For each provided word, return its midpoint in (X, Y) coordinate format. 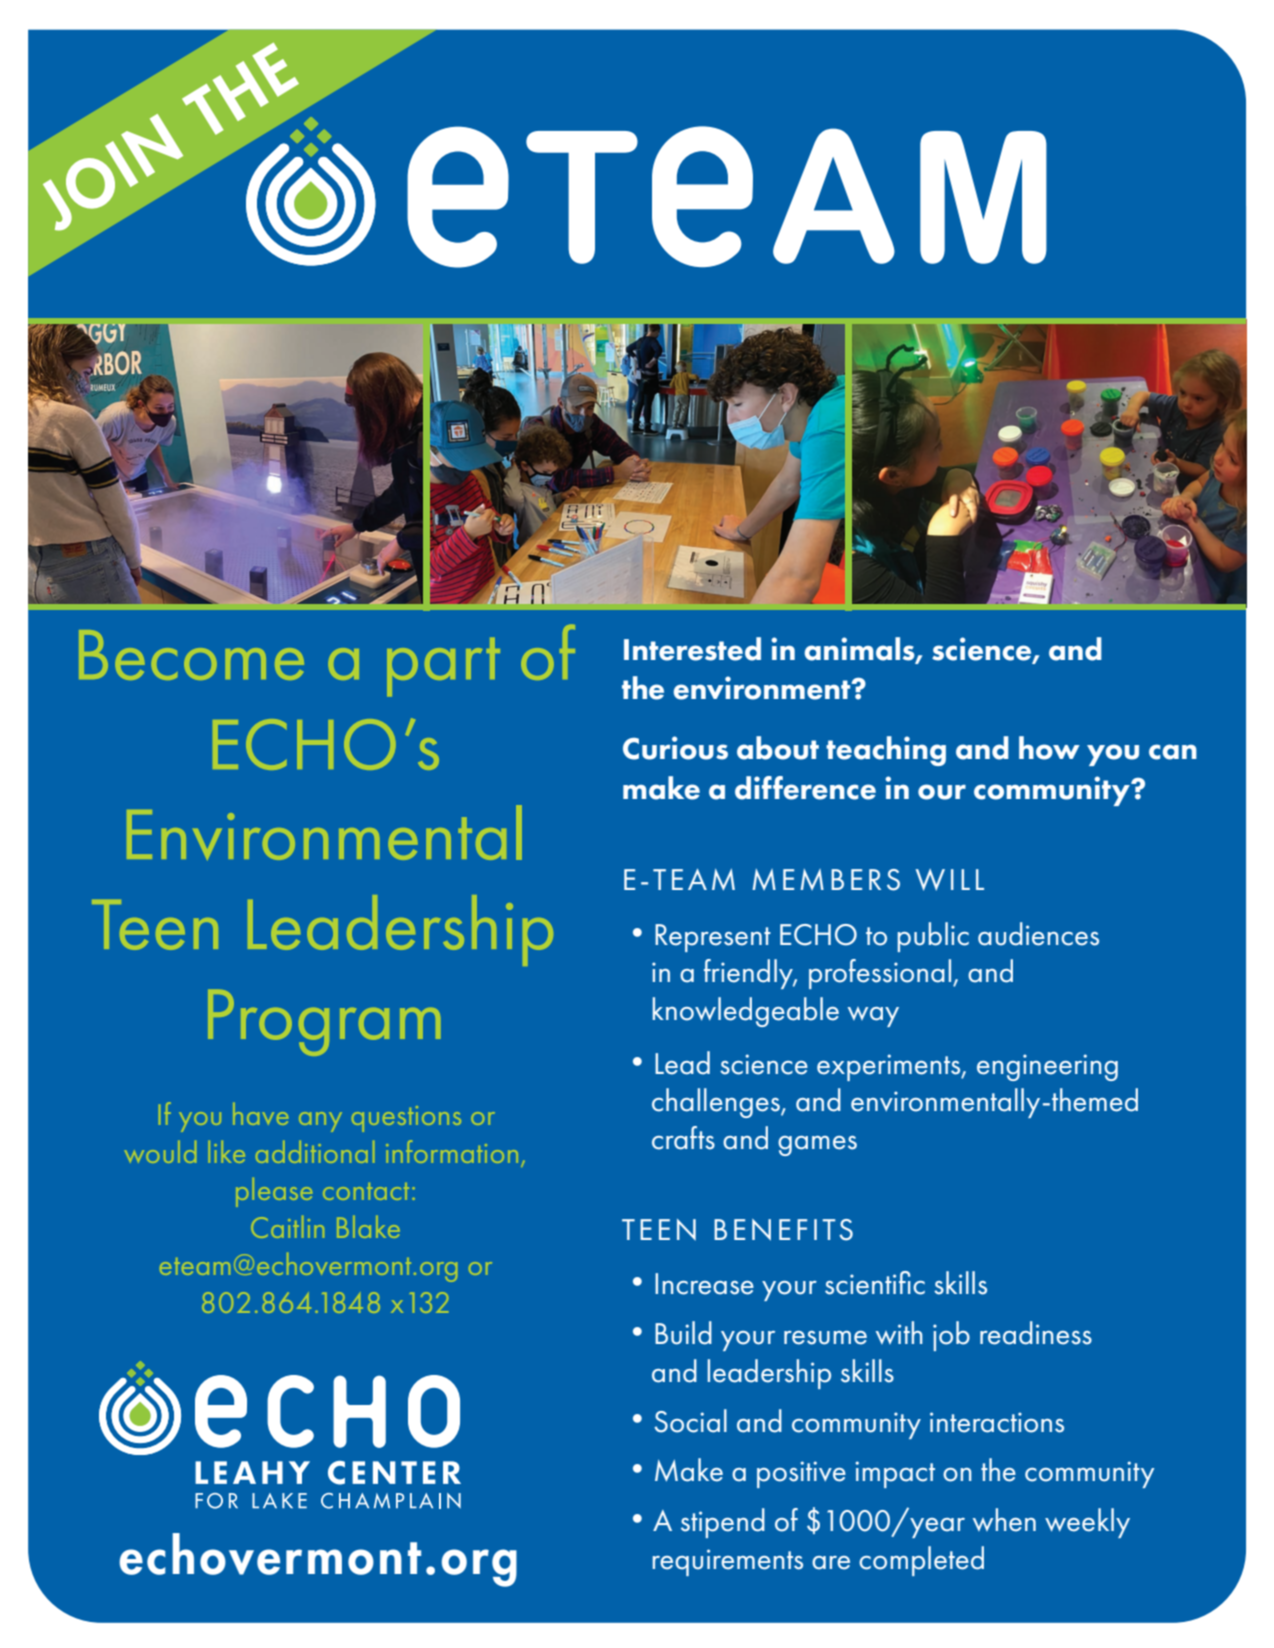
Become (191, 655)
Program (324, 1023)
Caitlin (287, 1227)
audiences (1038, 934)
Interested (692, 649)
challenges (717, 1103)
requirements (728, 1562)
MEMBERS (826, 880)
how (1049, 748)
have (260, 1114)
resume (825, 1338)
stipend (723, 1523)
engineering (1047, 1067)
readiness (1036, 1333)
